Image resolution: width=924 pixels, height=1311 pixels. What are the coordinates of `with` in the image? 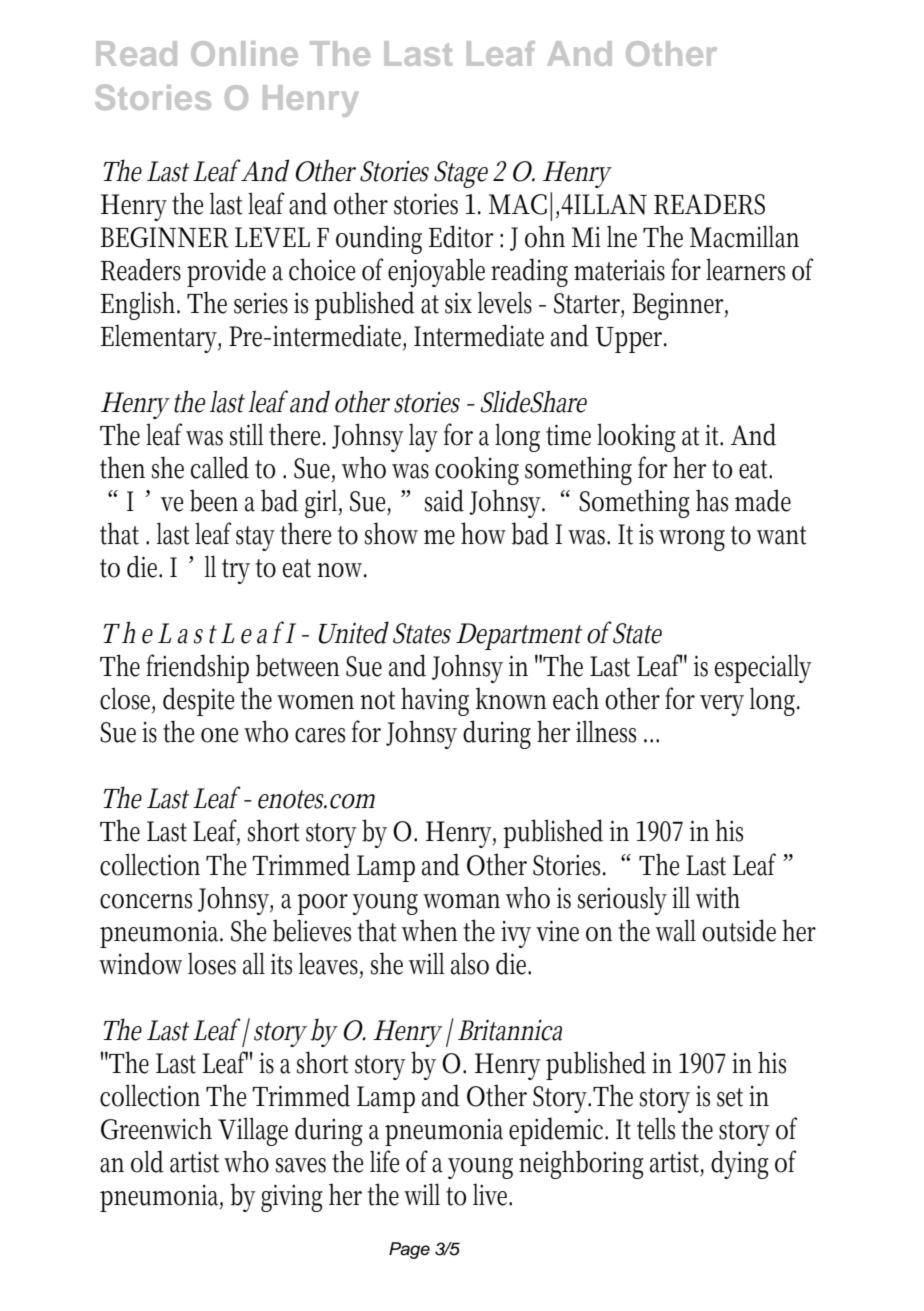 It's located at (718, 897).
